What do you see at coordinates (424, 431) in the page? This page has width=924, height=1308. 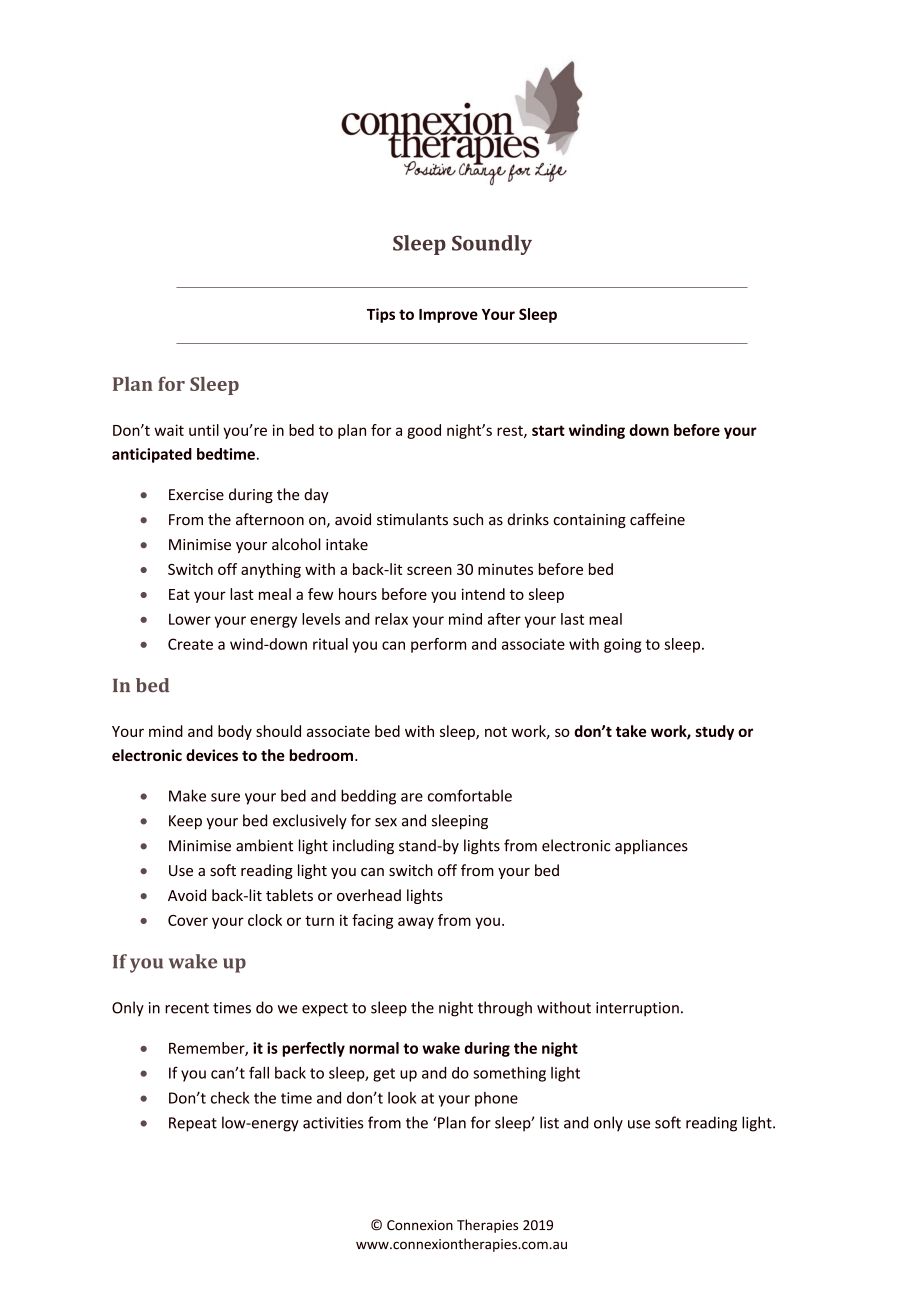 I see `good` at bounding box center [424, 431].
